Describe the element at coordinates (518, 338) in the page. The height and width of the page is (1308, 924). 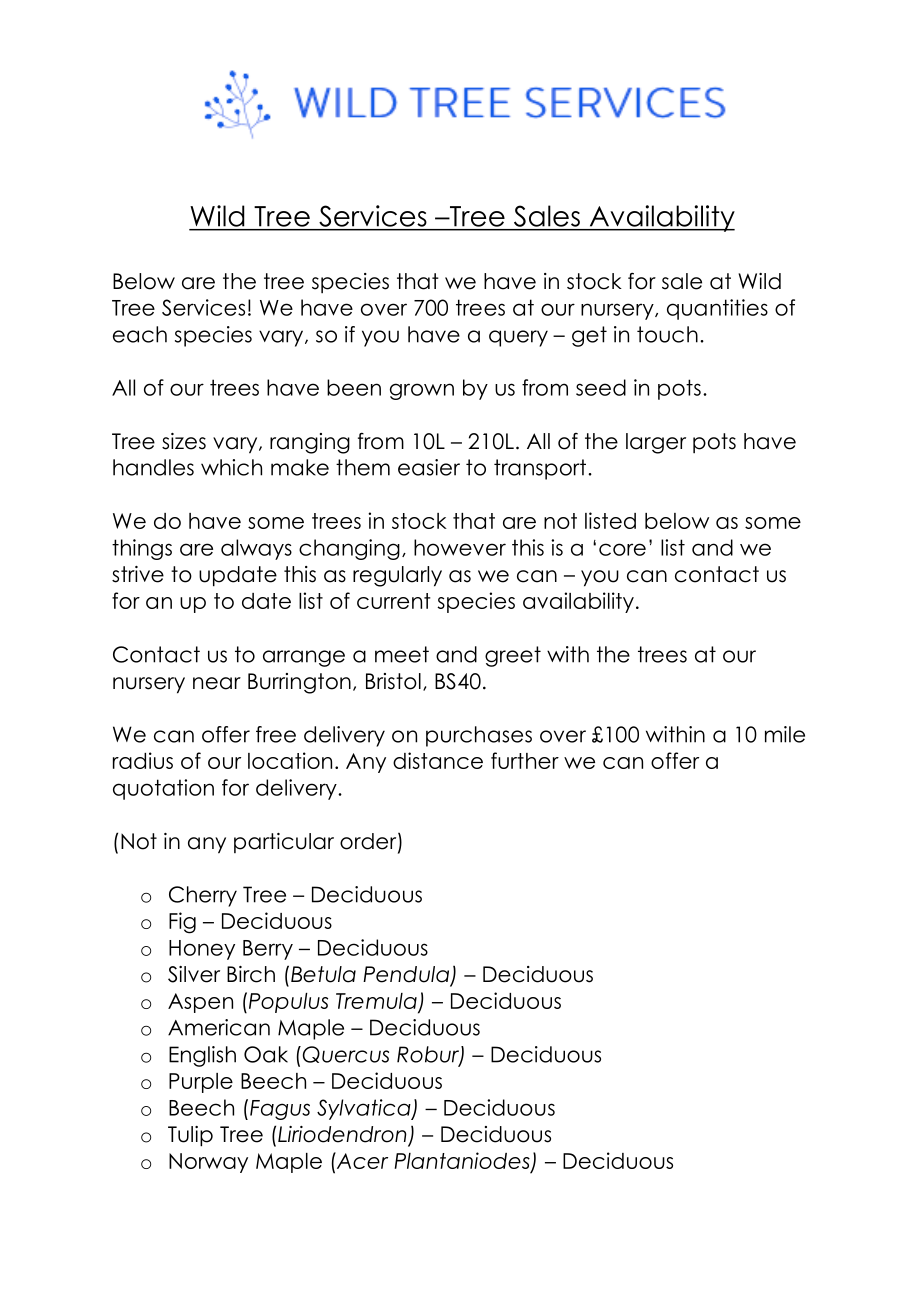
I see `query` at that location.
